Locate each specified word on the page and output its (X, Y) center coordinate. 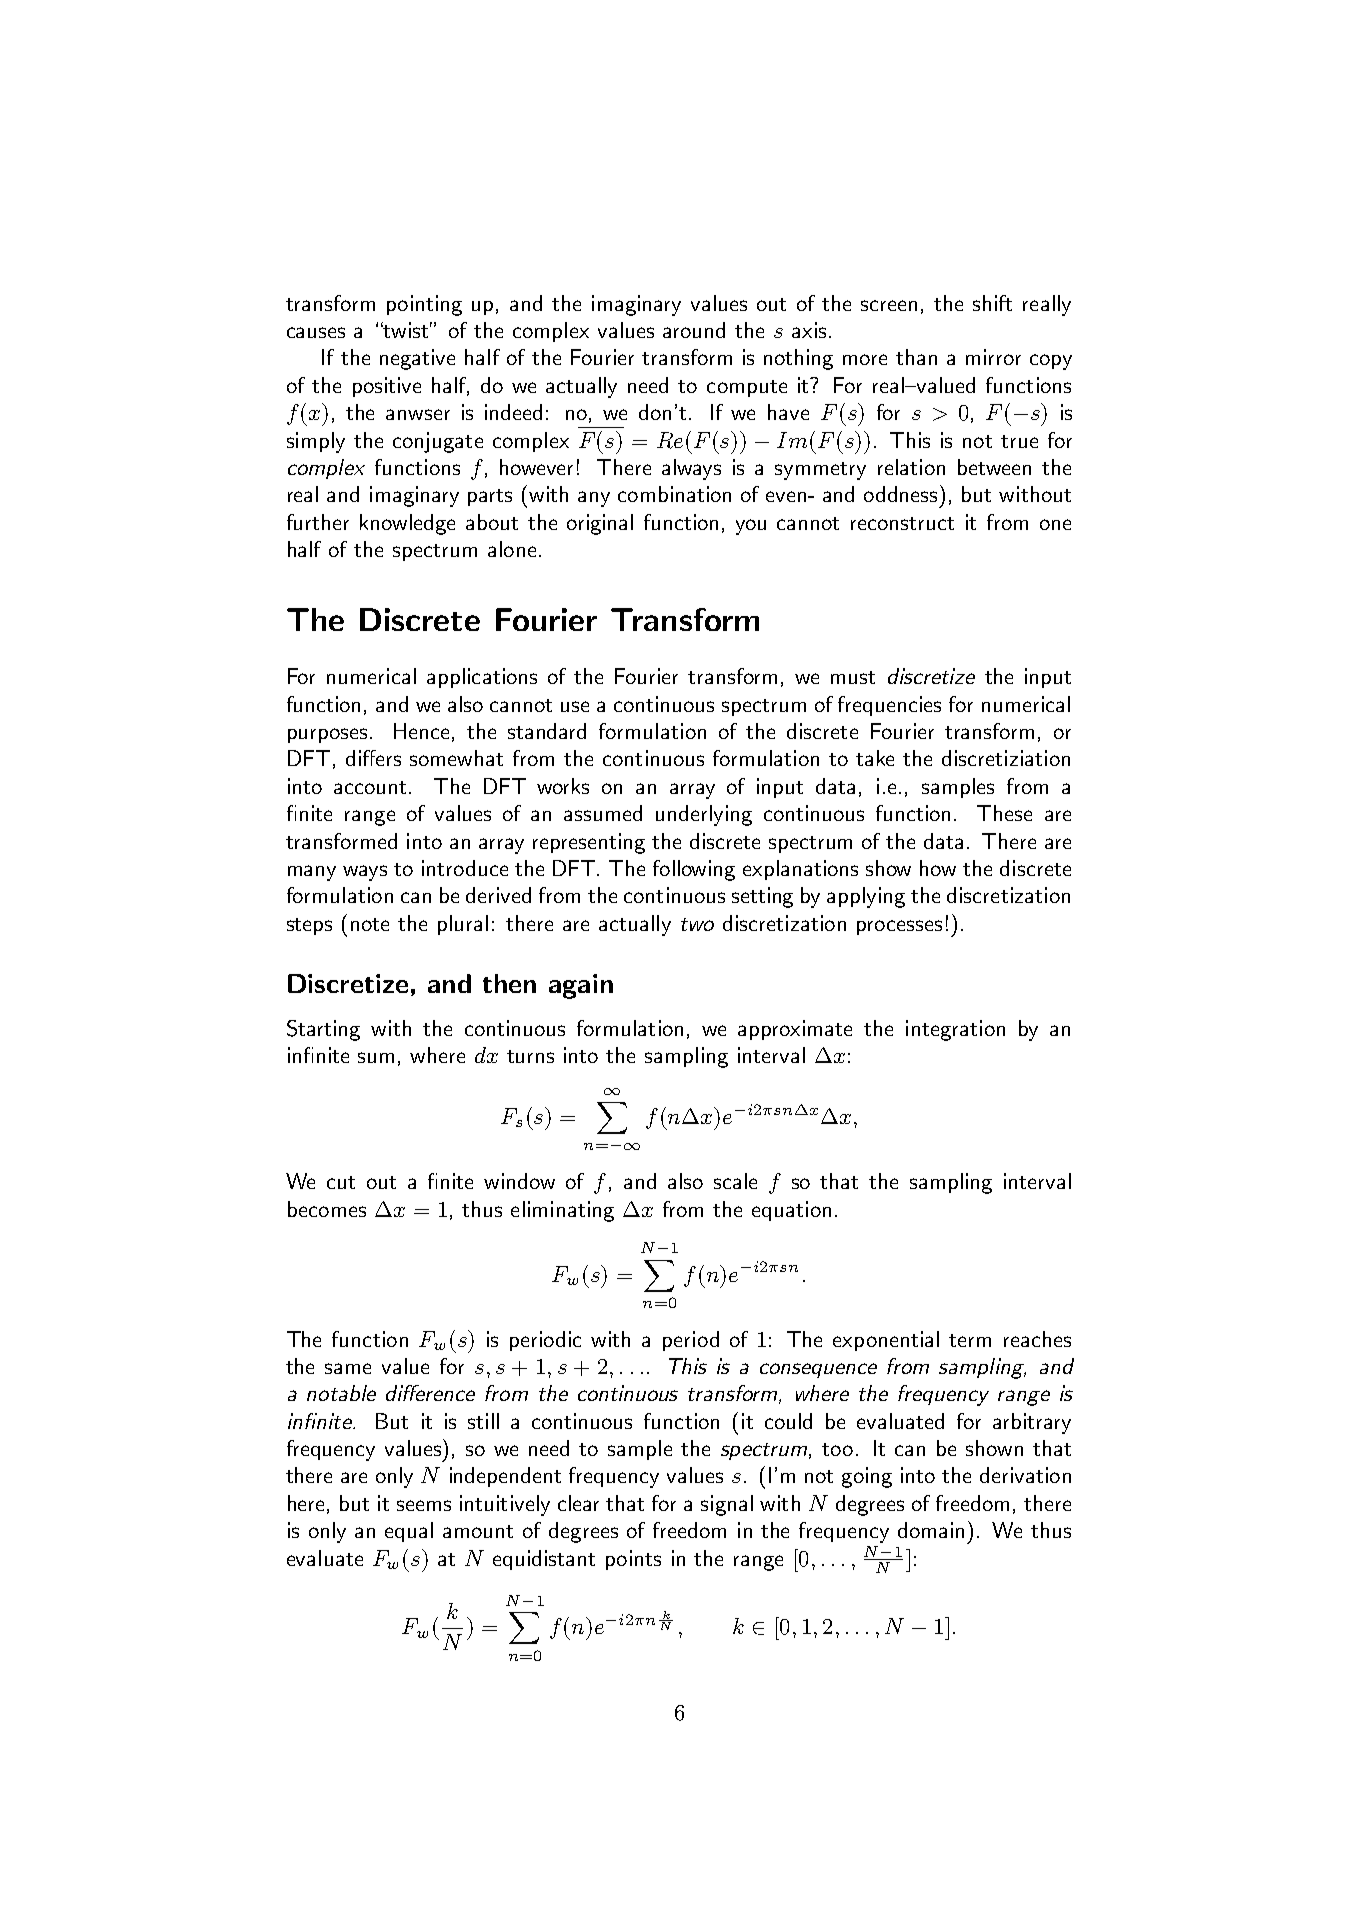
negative (417, 359)
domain (931, 1530)
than (916, 357)
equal (409, 1532)
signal (727, 1505)
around (694, 330)
